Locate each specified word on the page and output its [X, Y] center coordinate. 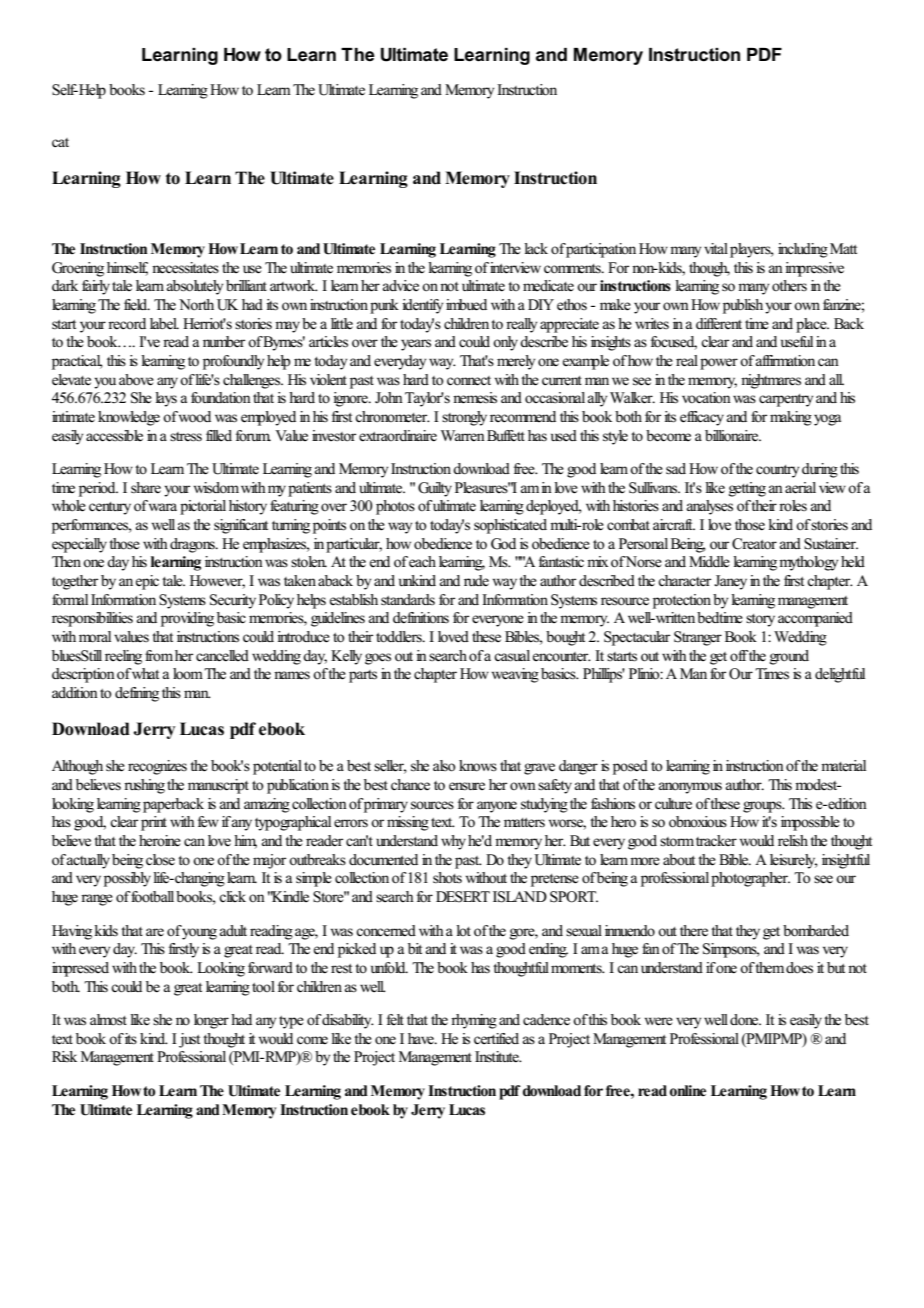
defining [137, 694]
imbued [466, 305]
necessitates [185, 268]
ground [789, 657]
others [789, 286]
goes [378, 659]
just [189, 1040]
